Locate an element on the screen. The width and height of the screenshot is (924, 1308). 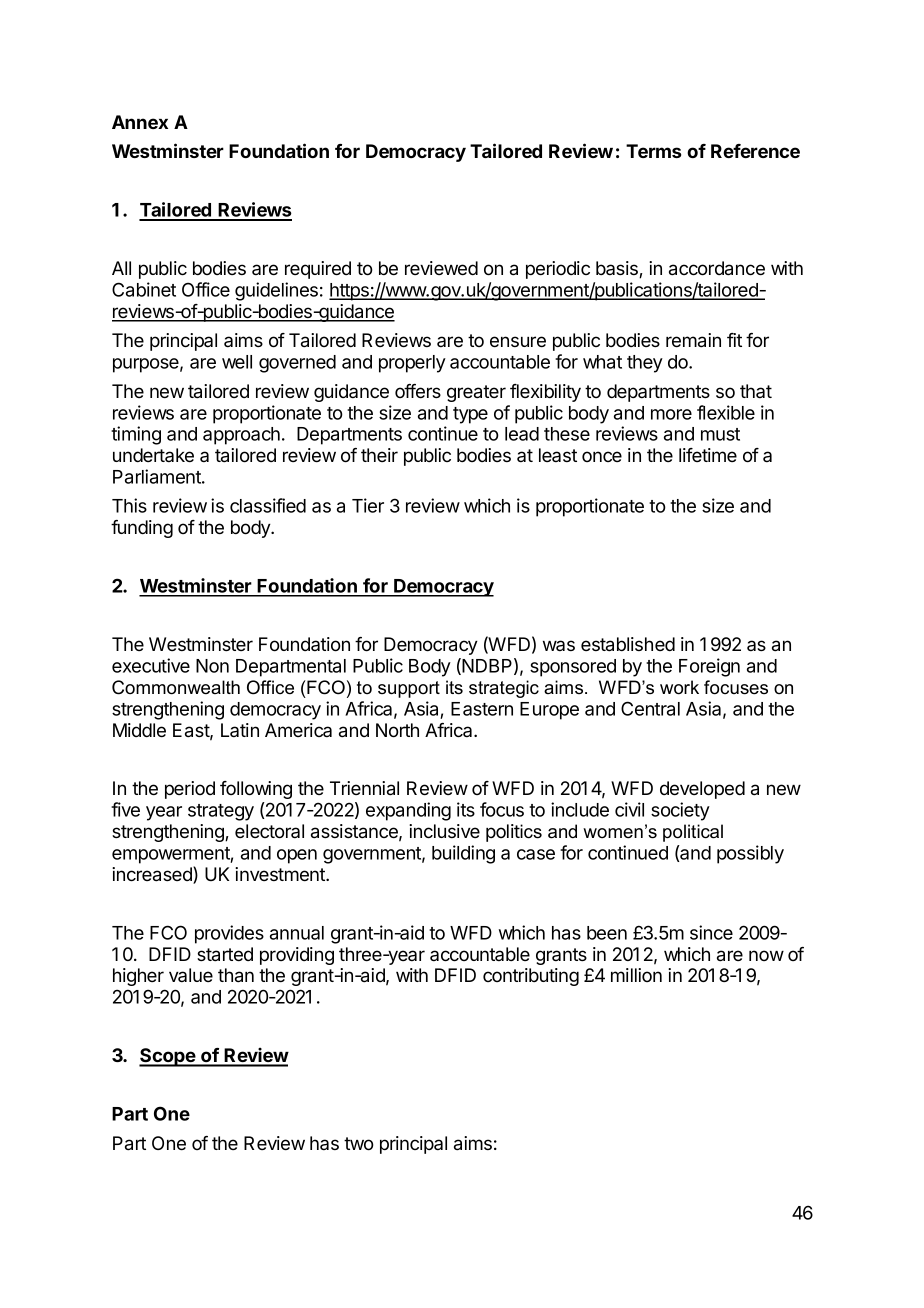
Annex is located at coordinates (140, 122).
